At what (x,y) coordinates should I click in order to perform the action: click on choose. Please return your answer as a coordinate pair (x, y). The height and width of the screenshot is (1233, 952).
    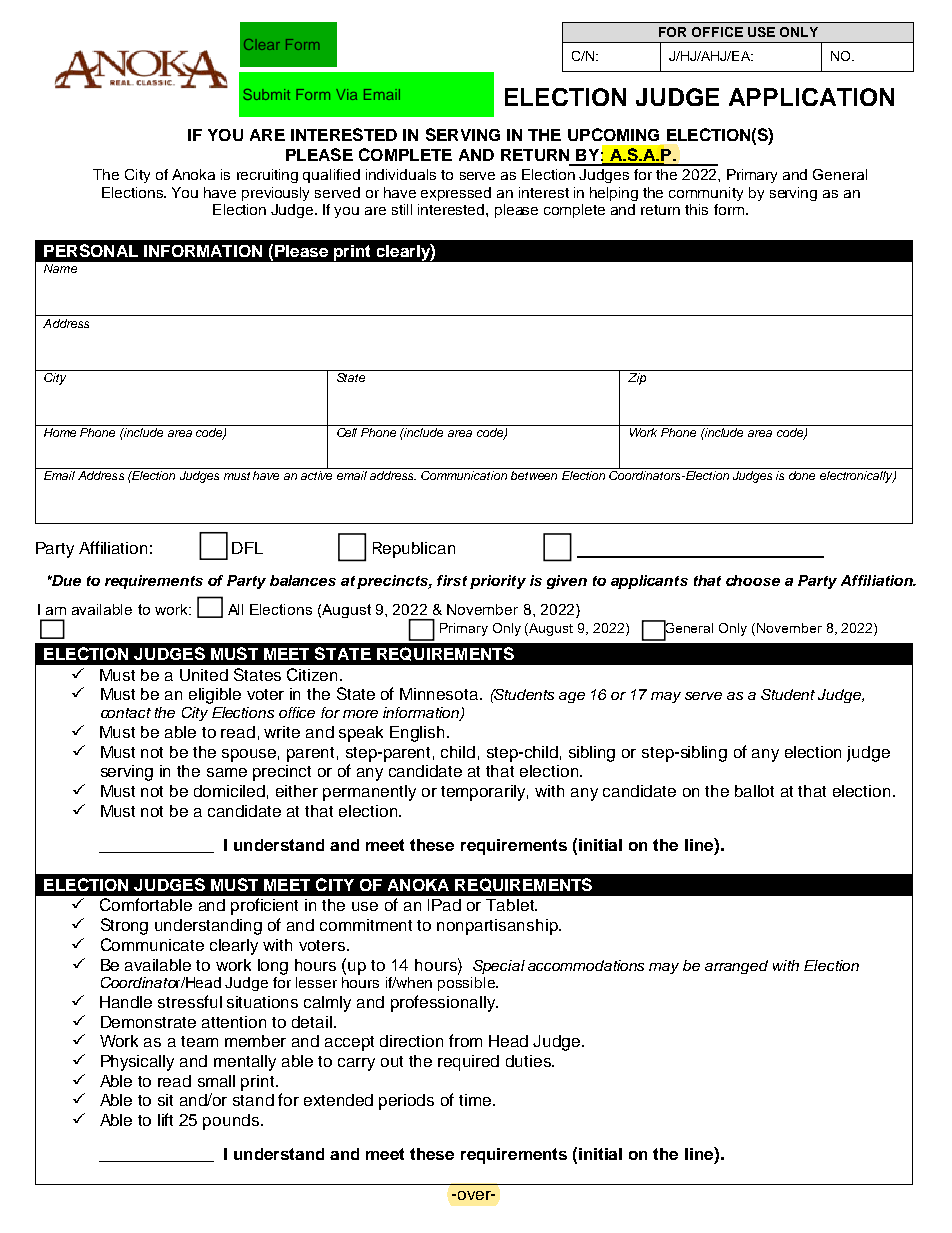
    Looking at the image, I should click on (753, 580).
